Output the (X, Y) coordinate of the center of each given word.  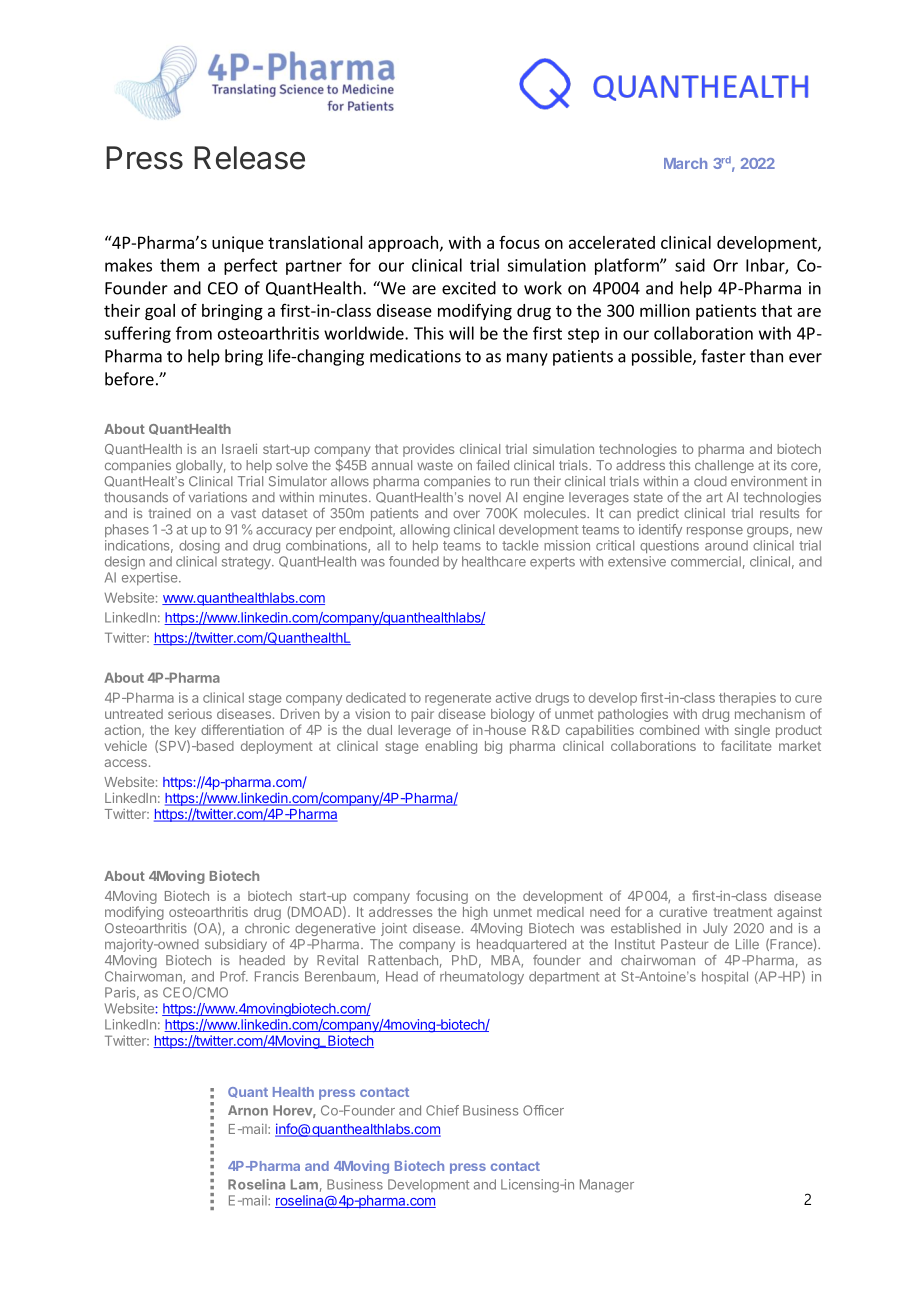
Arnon (248, 1110)
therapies (747, 699)
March (685, 163)
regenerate (458, 699)
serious (190, 714)
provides (428, 450)
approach (403, 244)
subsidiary (236, 945)
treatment (743, 912)
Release (249, 158)
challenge (724, 466)
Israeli (239, 448)
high (475, 913)
